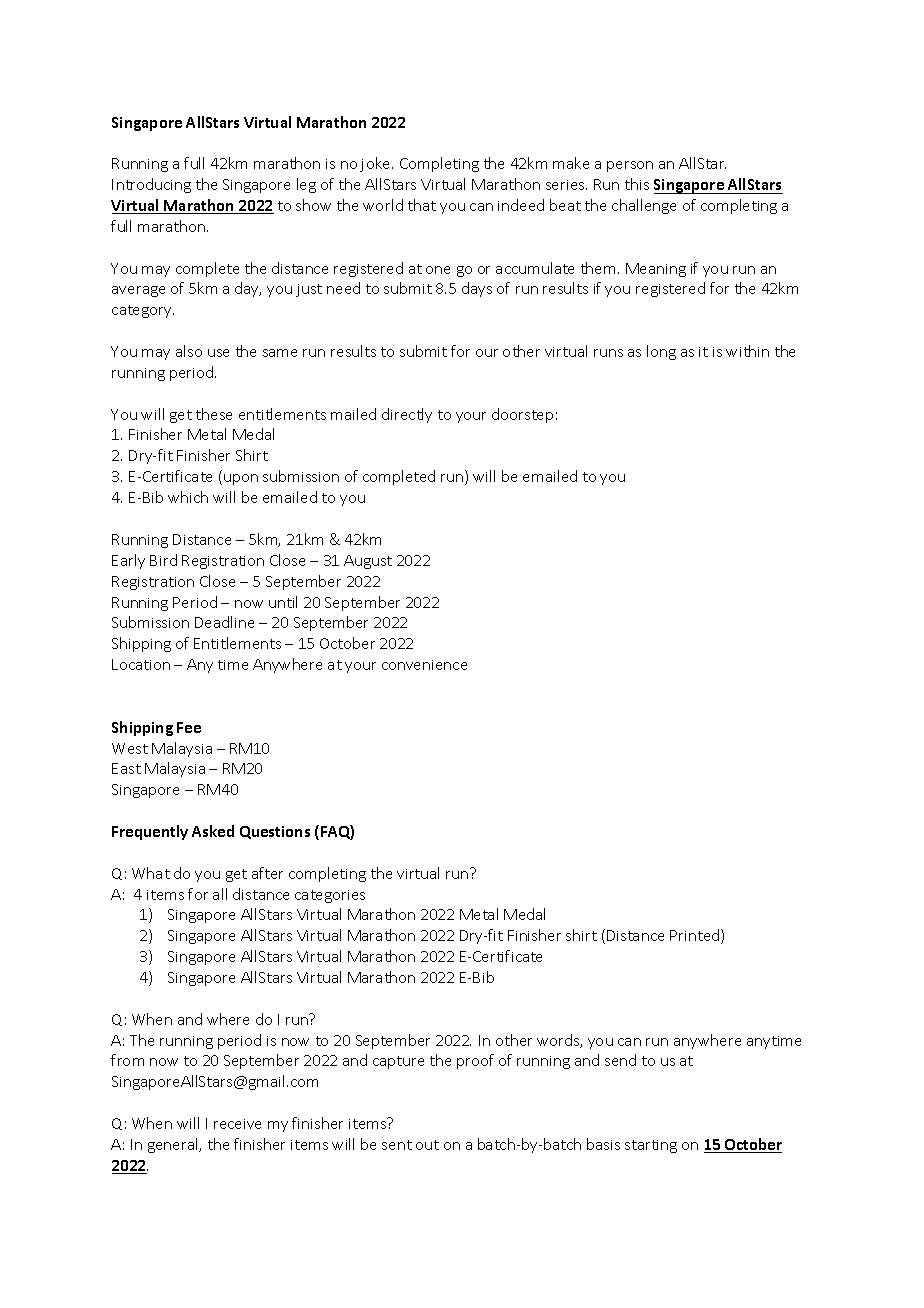  I want to click on Deadline, so click(224, 622).
